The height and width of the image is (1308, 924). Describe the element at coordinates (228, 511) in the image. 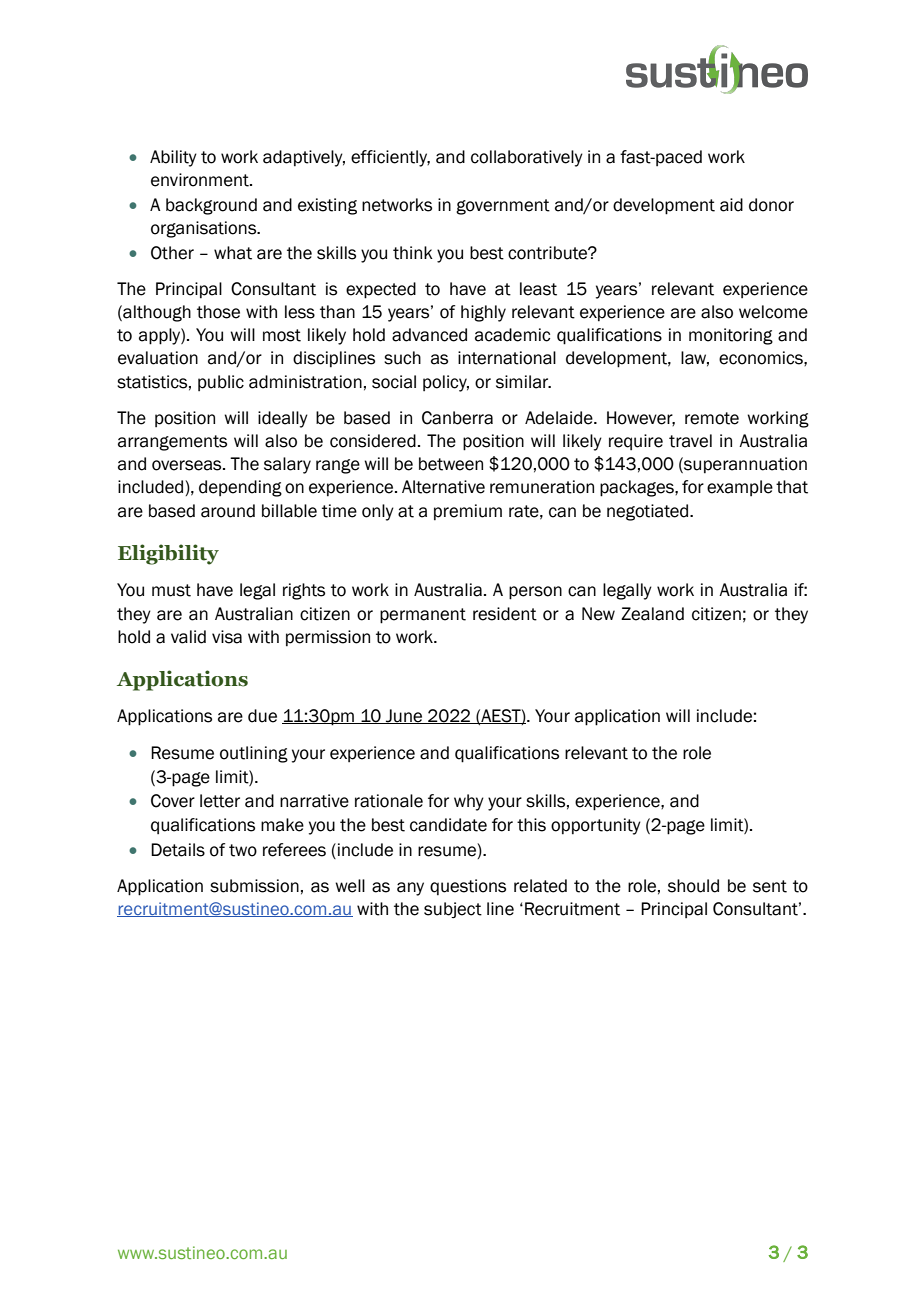

I see `around` at that location.
